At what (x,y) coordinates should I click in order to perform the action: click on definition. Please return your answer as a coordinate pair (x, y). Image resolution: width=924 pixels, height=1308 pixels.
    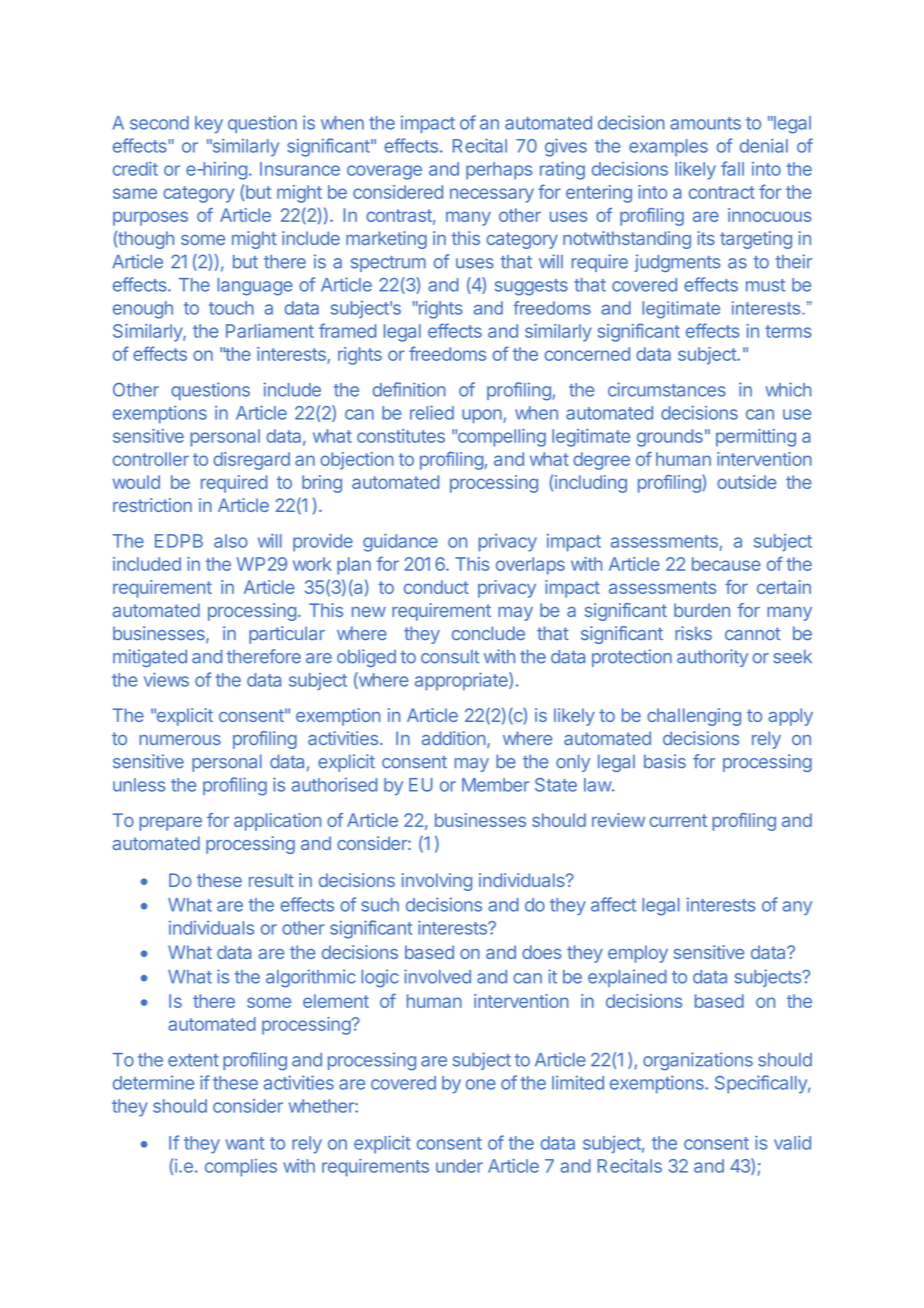
    Looking at the image, I should click on (409, 389).
